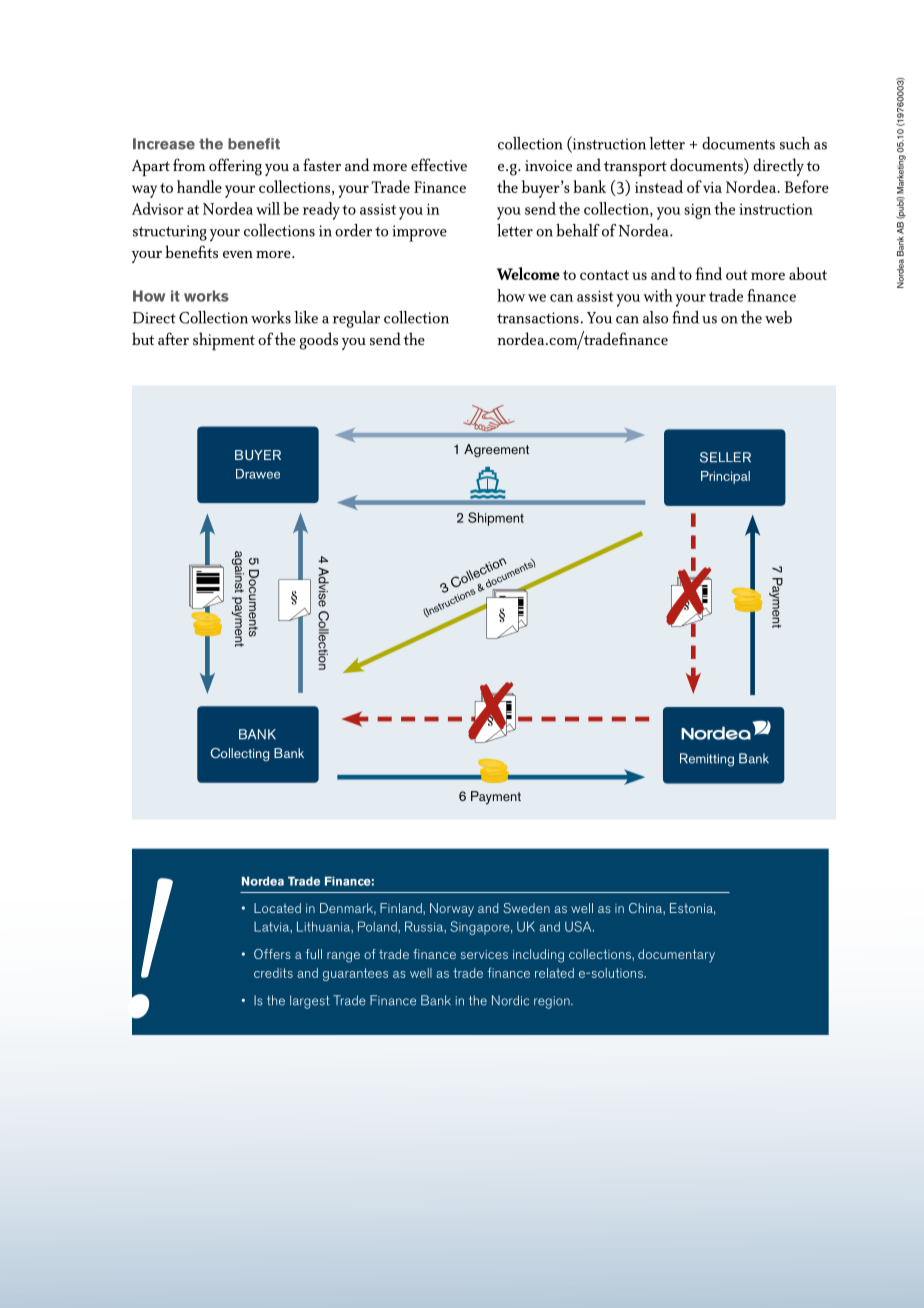 Image resolution: width=924 pixels, height=1308 pixels. Describe the element at coordinates (239, 754) in the screenshot. I see `Collecting` at that location.
